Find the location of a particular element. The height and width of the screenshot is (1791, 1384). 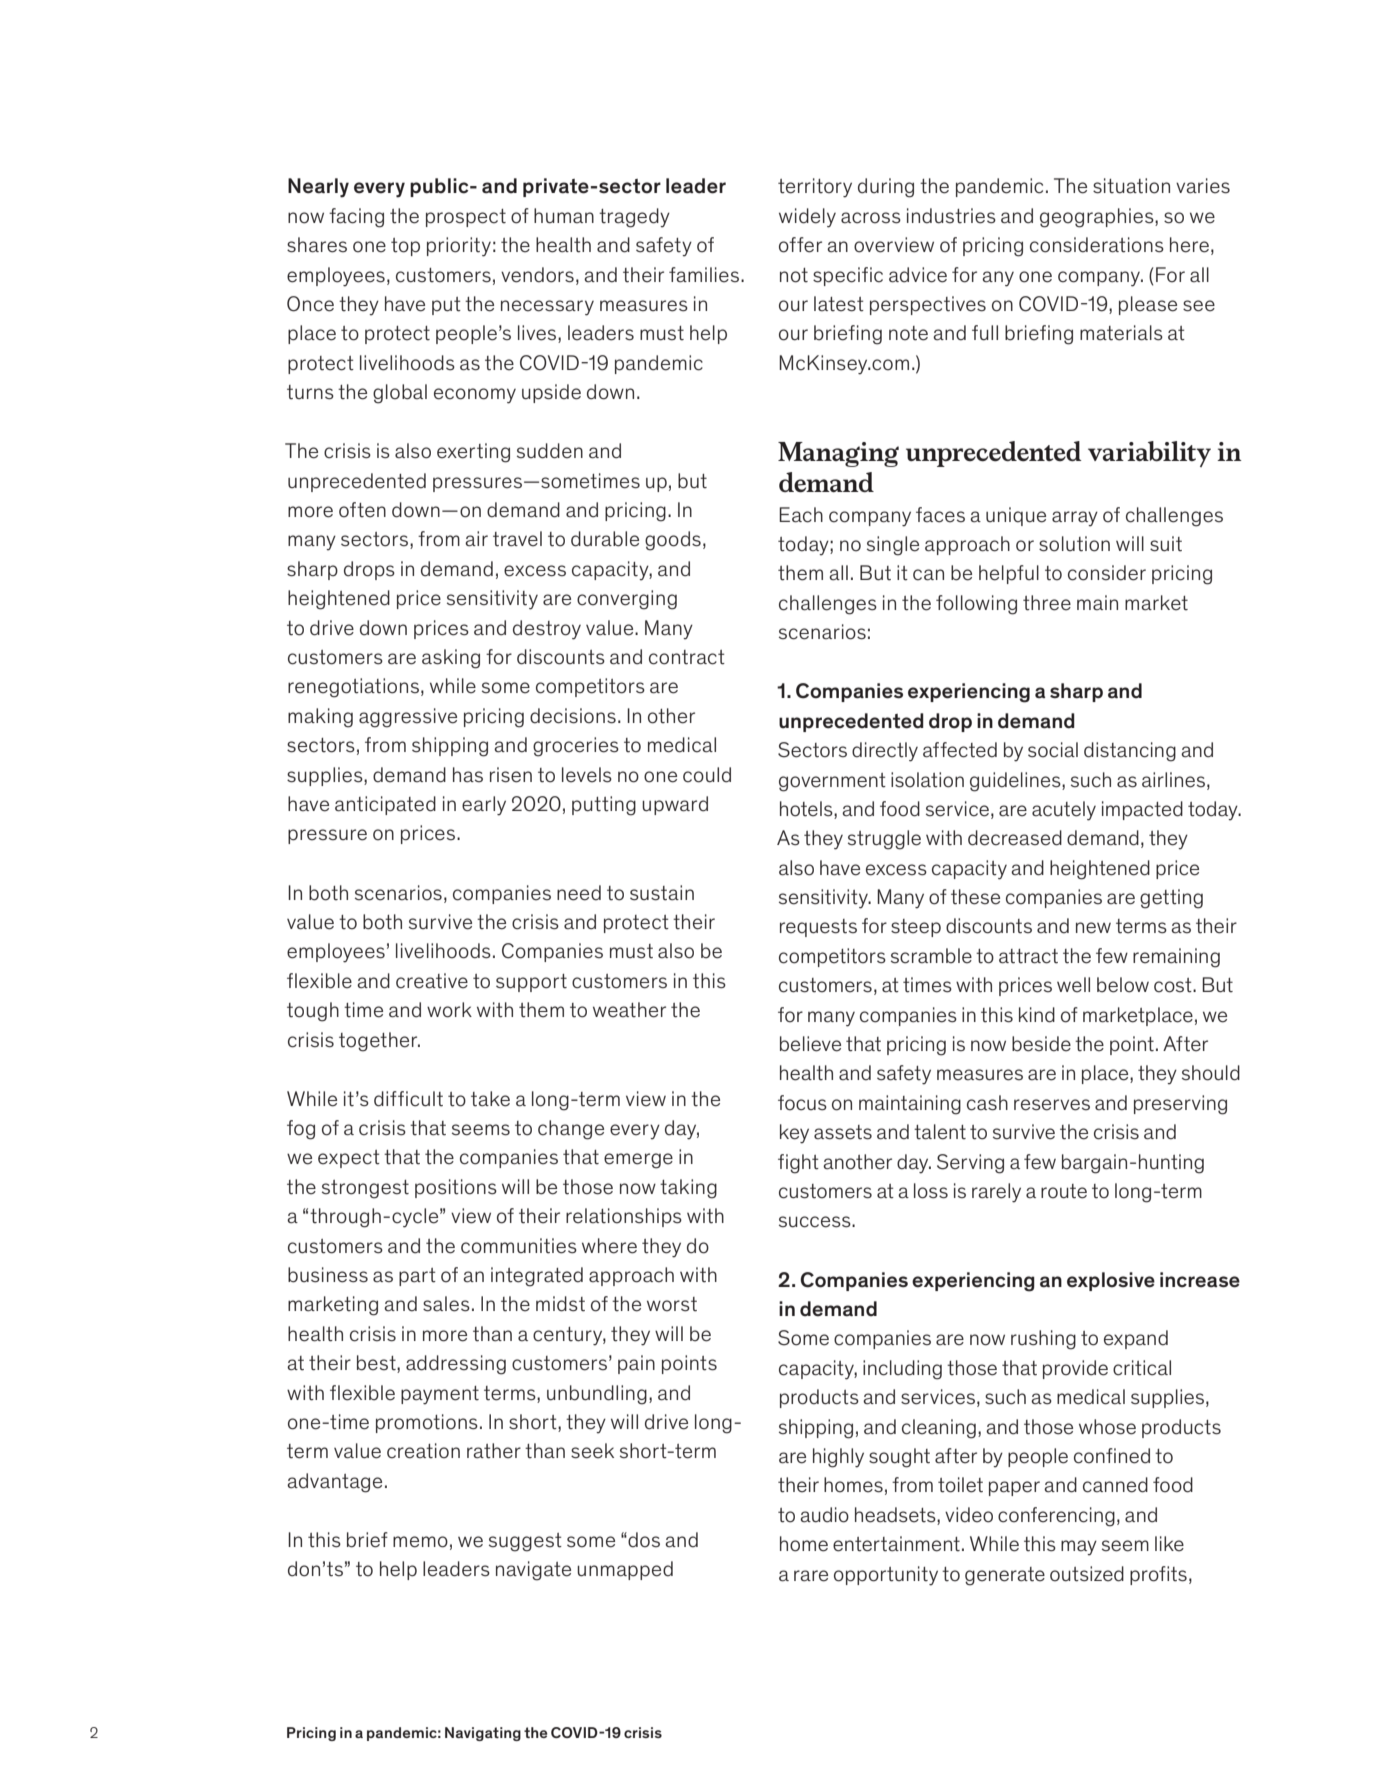

offer is located at coordinates (800, 245).
